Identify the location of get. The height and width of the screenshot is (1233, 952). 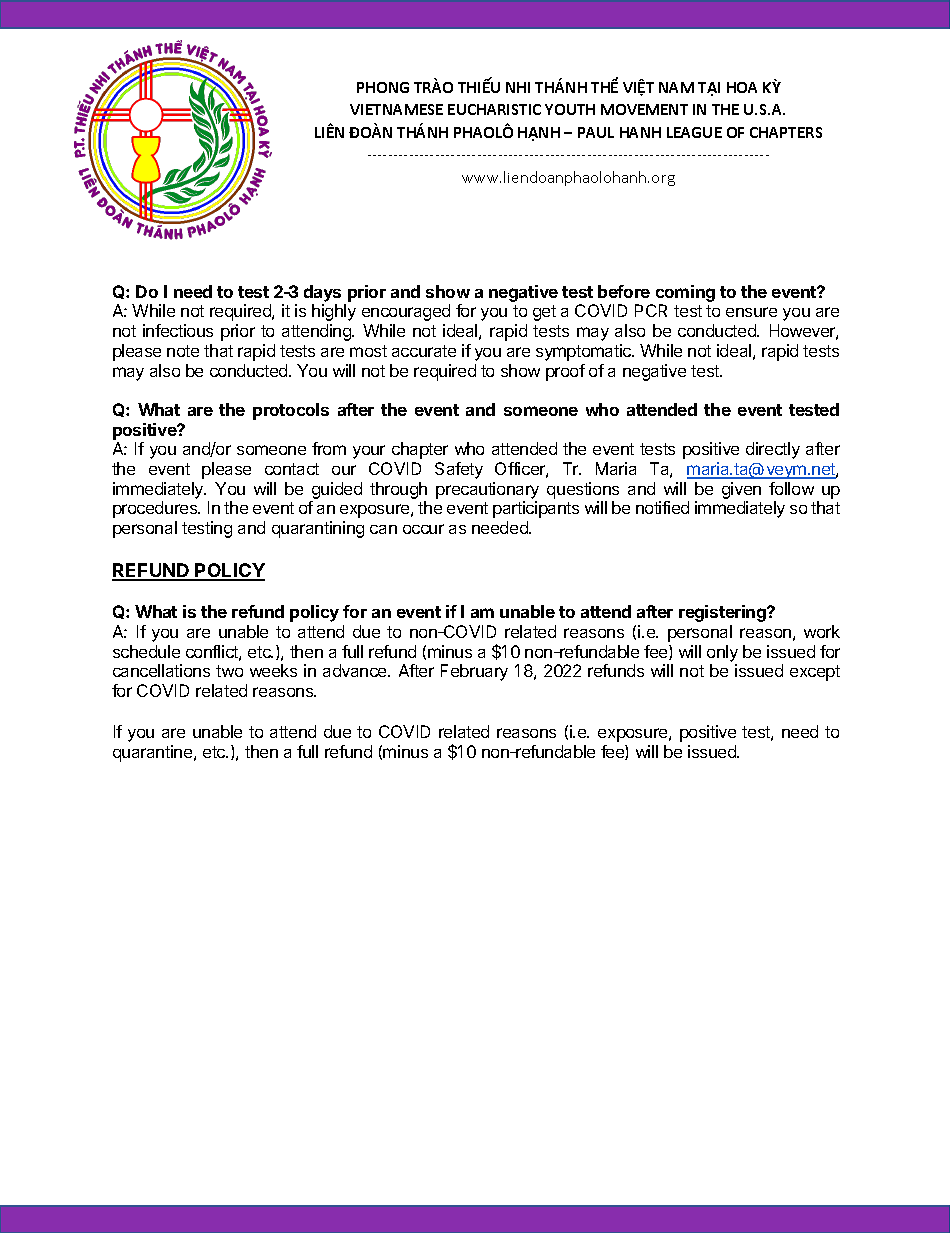
(544, 313).
